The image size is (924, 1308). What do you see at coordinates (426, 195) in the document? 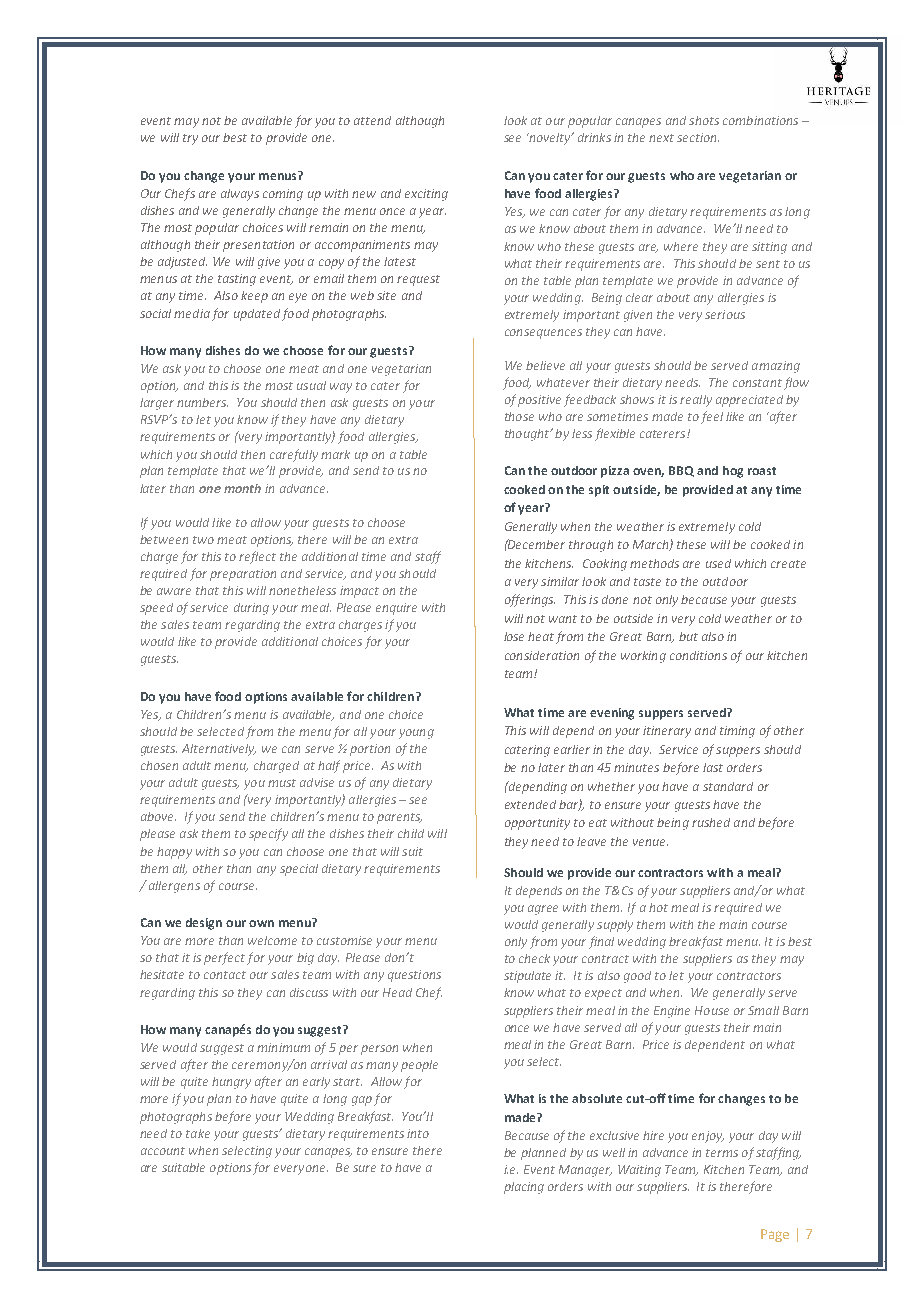
I see `exciting` at bounding box center [426, 195].
